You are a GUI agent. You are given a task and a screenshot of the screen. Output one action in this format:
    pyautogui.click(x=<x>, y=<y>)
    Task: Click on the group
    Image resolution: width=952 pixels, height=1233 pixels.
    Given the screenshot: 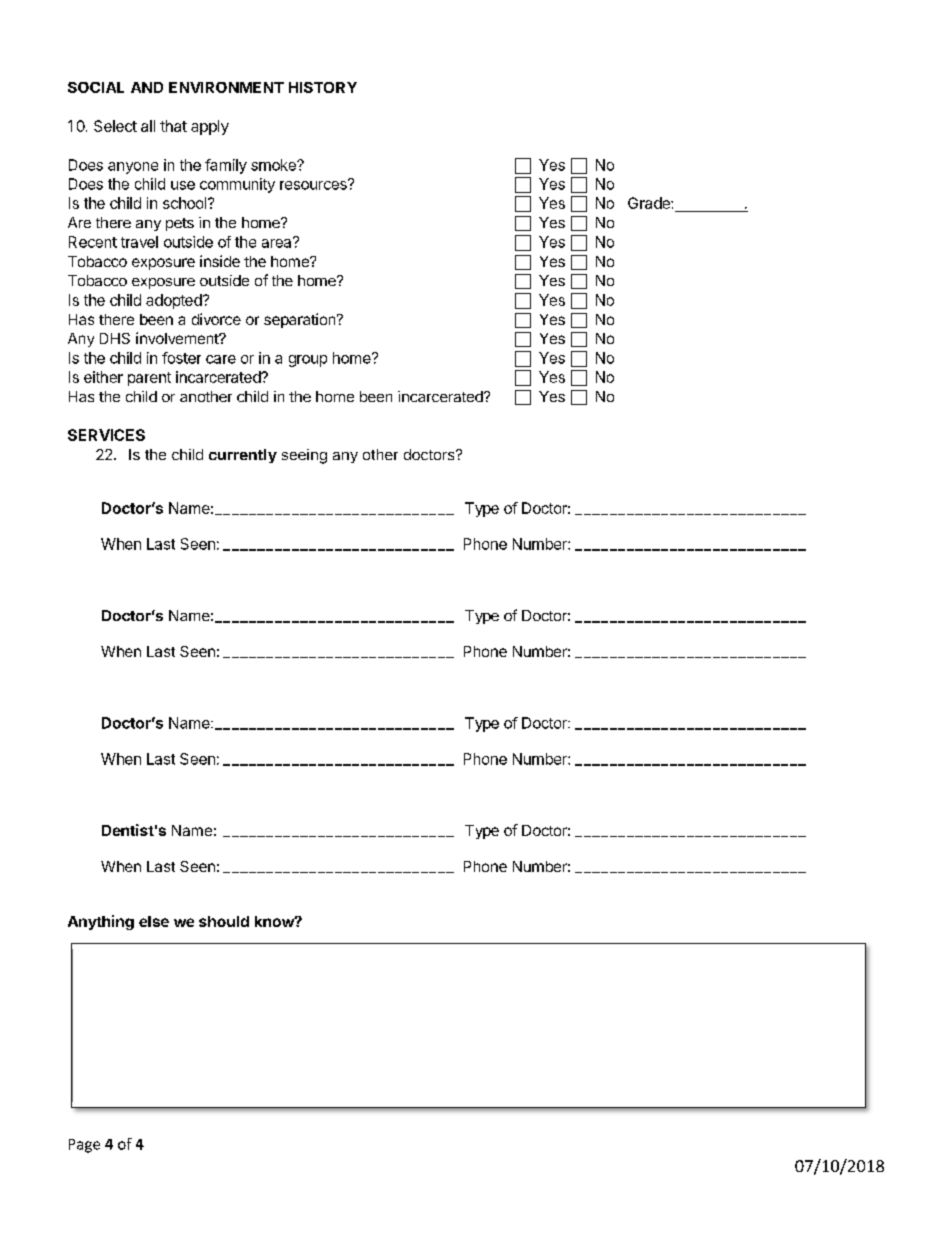 What is the action you would take?
    pyautogui.click(x=308, y=361)
